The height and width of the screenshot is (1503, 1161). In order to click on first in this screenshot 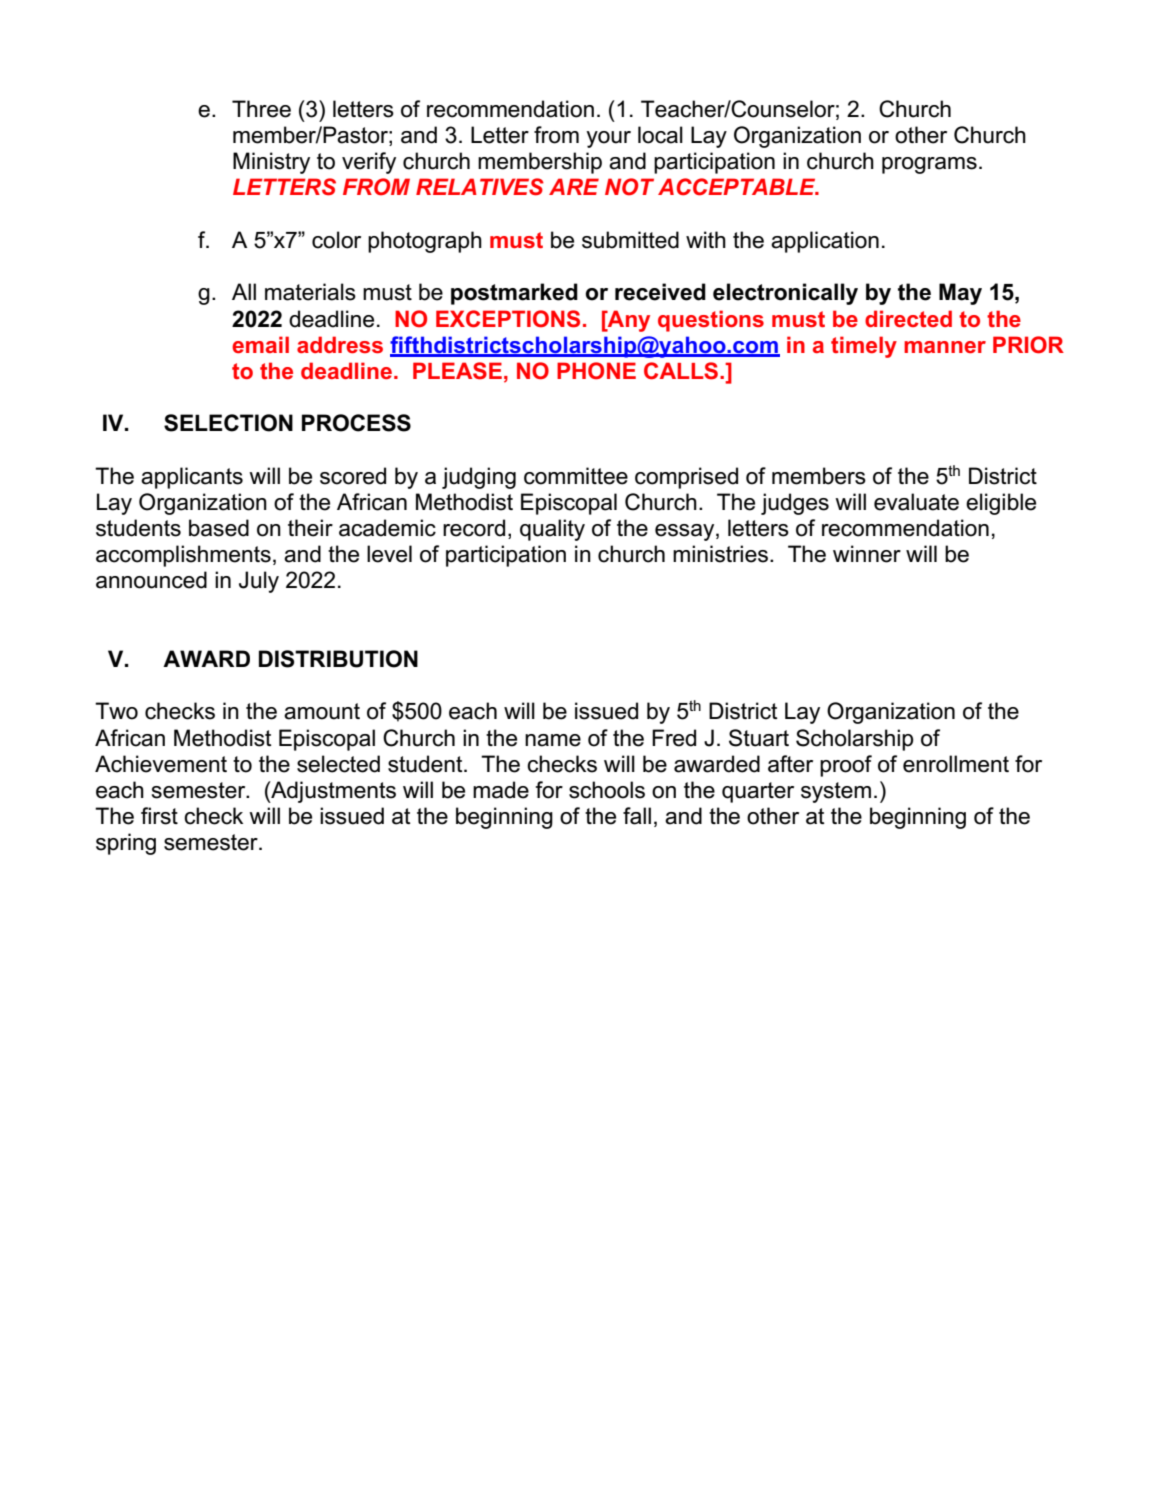, I will do `click(159, 816)`.
